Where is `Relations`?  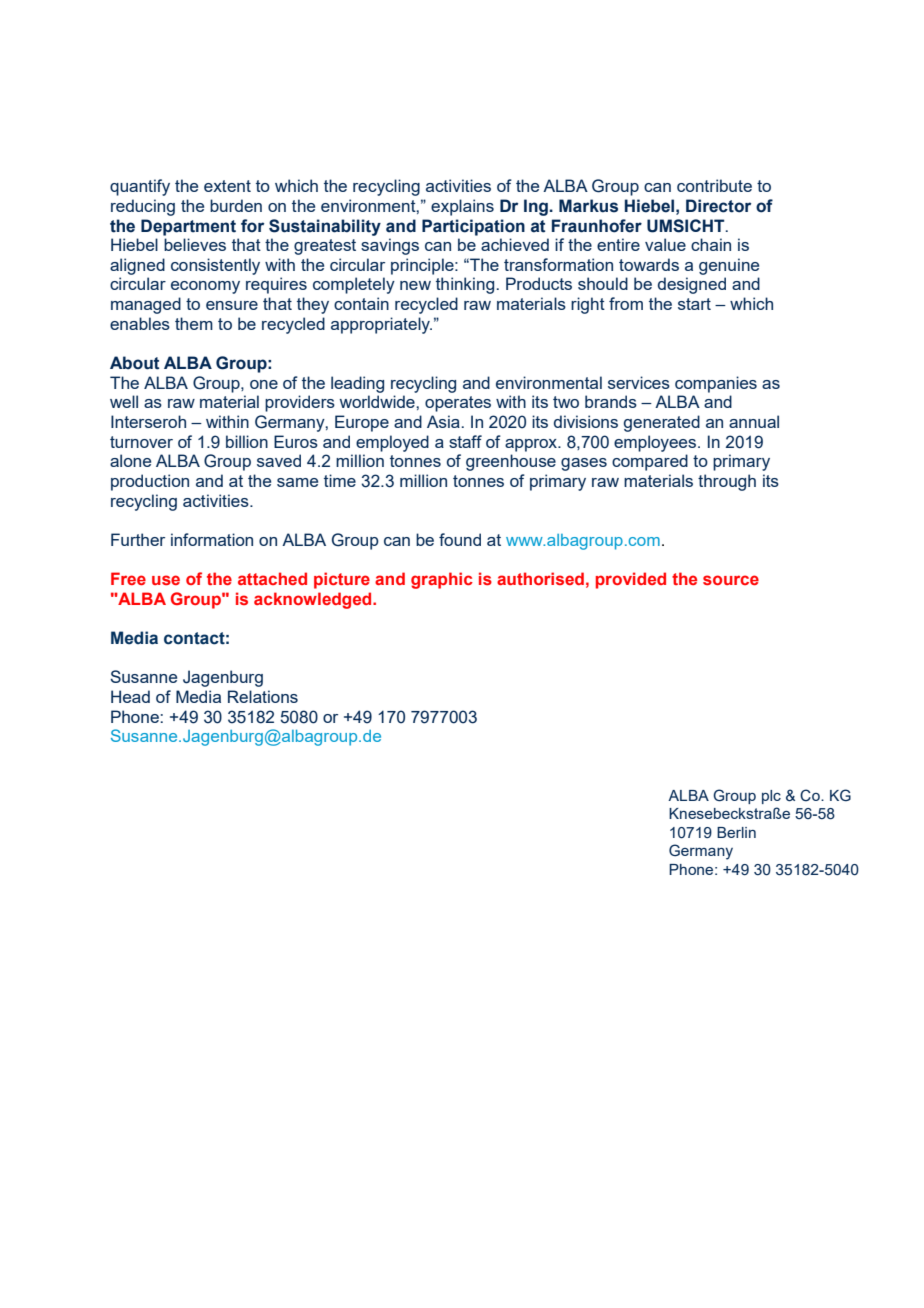
Relations is located at coordinates (263, 696).
